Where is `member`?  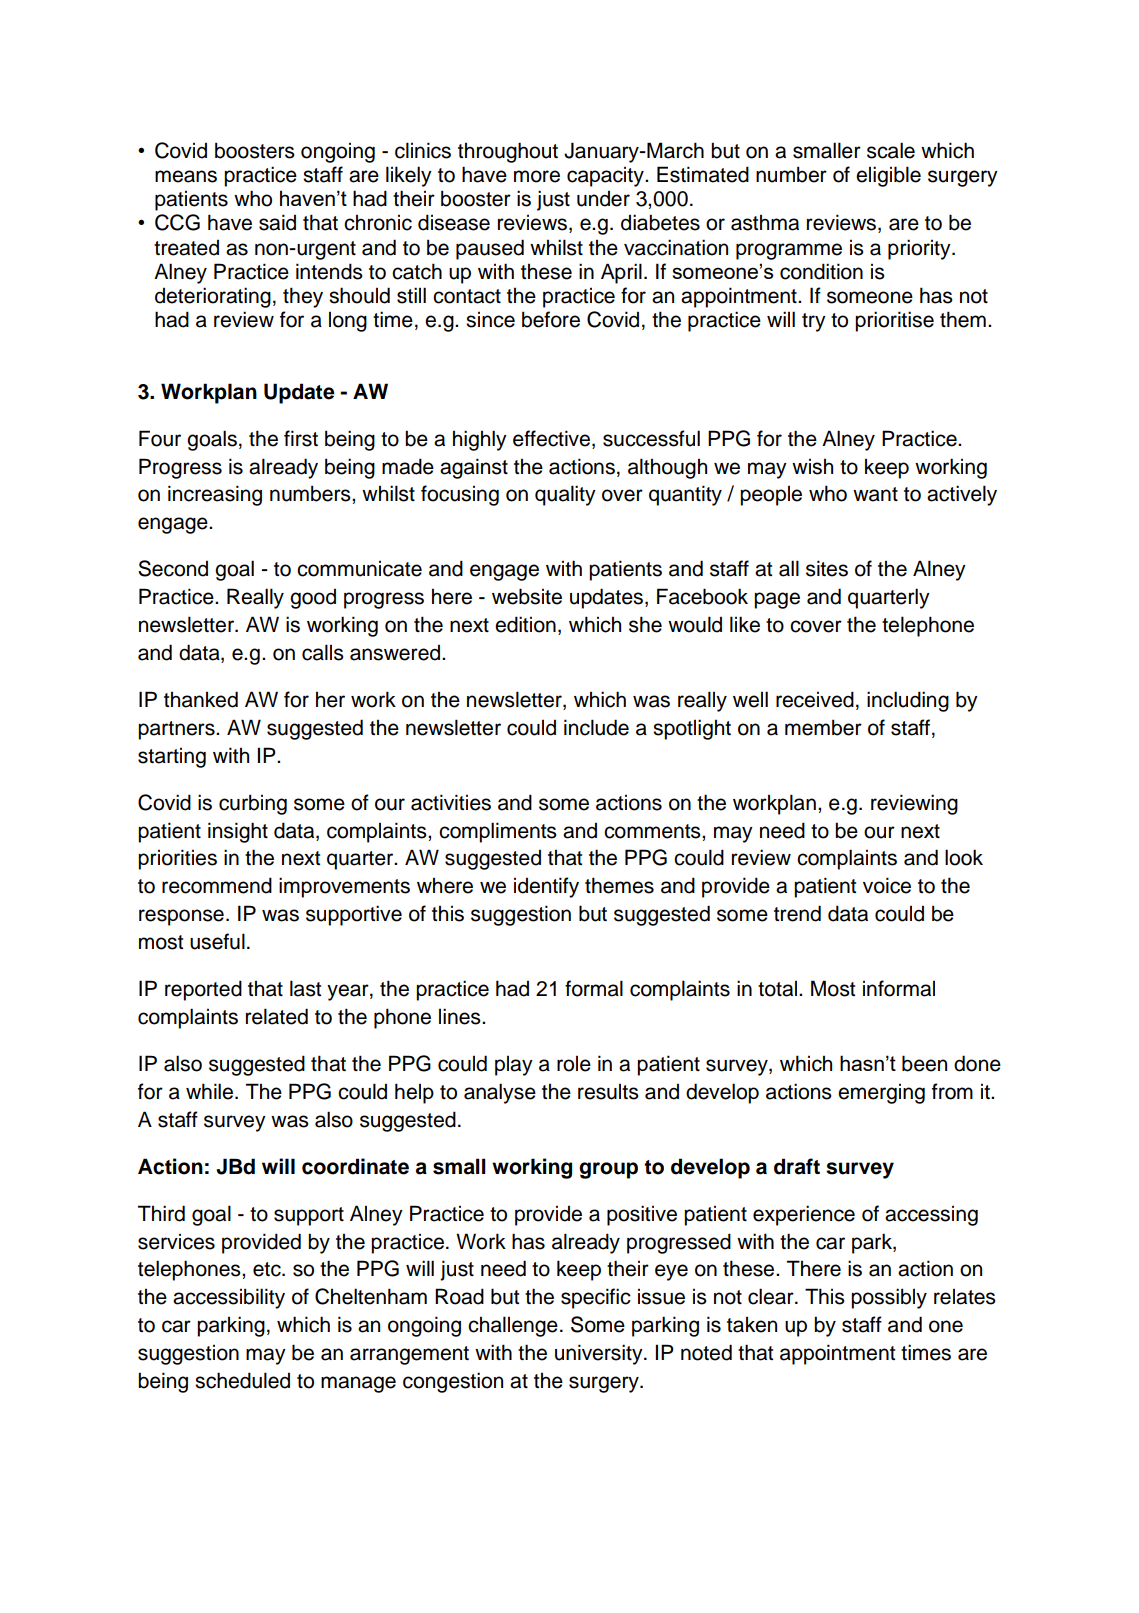
member is located at coordinates (823, 727).
